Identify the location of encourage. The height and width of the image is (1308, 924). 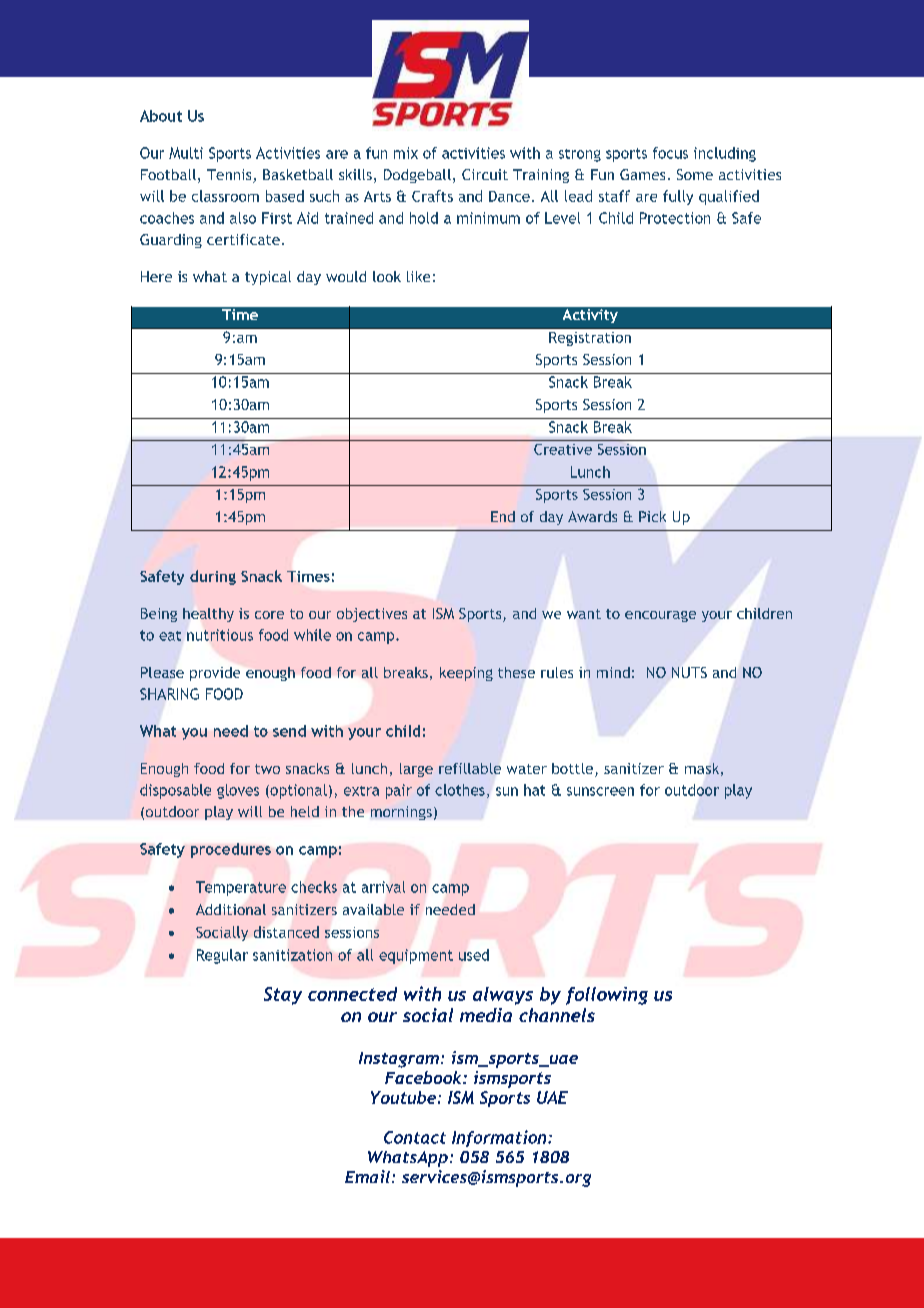
(660, 616).
